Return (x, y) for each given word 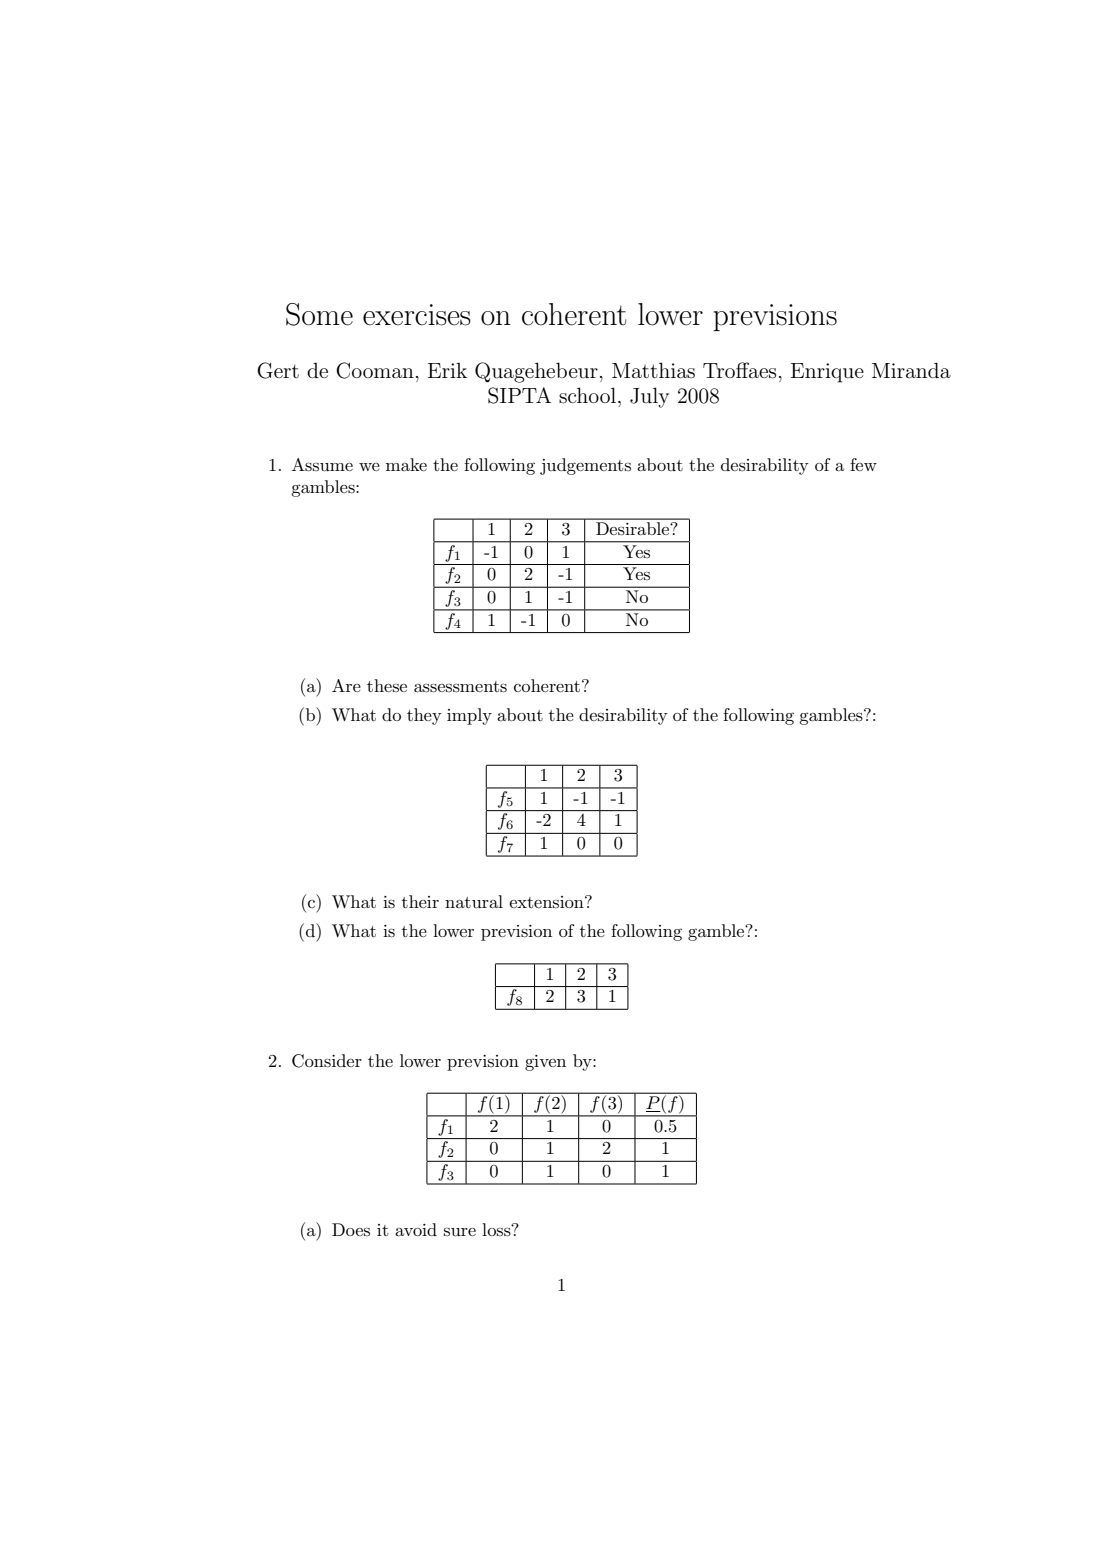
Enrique (827, 373)
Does (351, 1229)
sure (460, 1232)
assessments (460, 687)
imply (469, 716)
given (545, 1063)
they (424, 716)
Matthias (653, 370)
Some (319, 314)
